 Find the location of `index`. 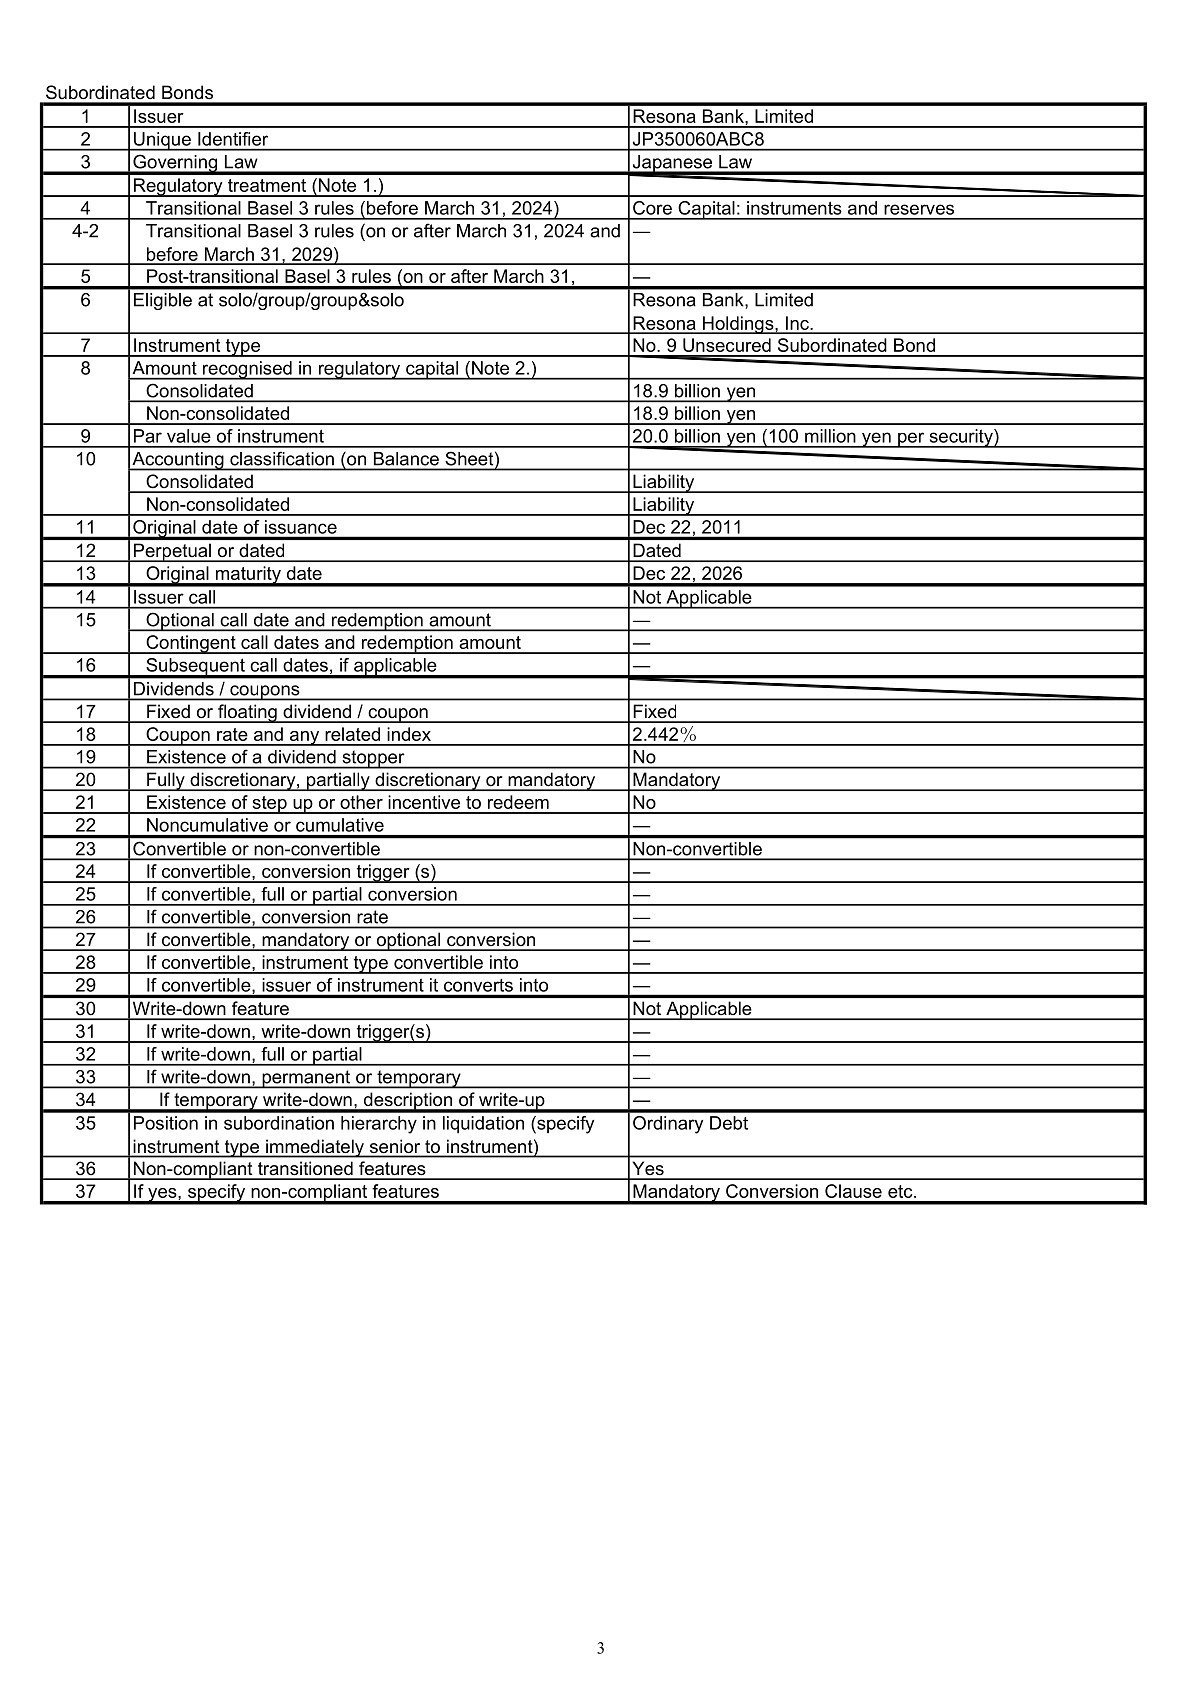

index is located at coordinates (409, 734).
